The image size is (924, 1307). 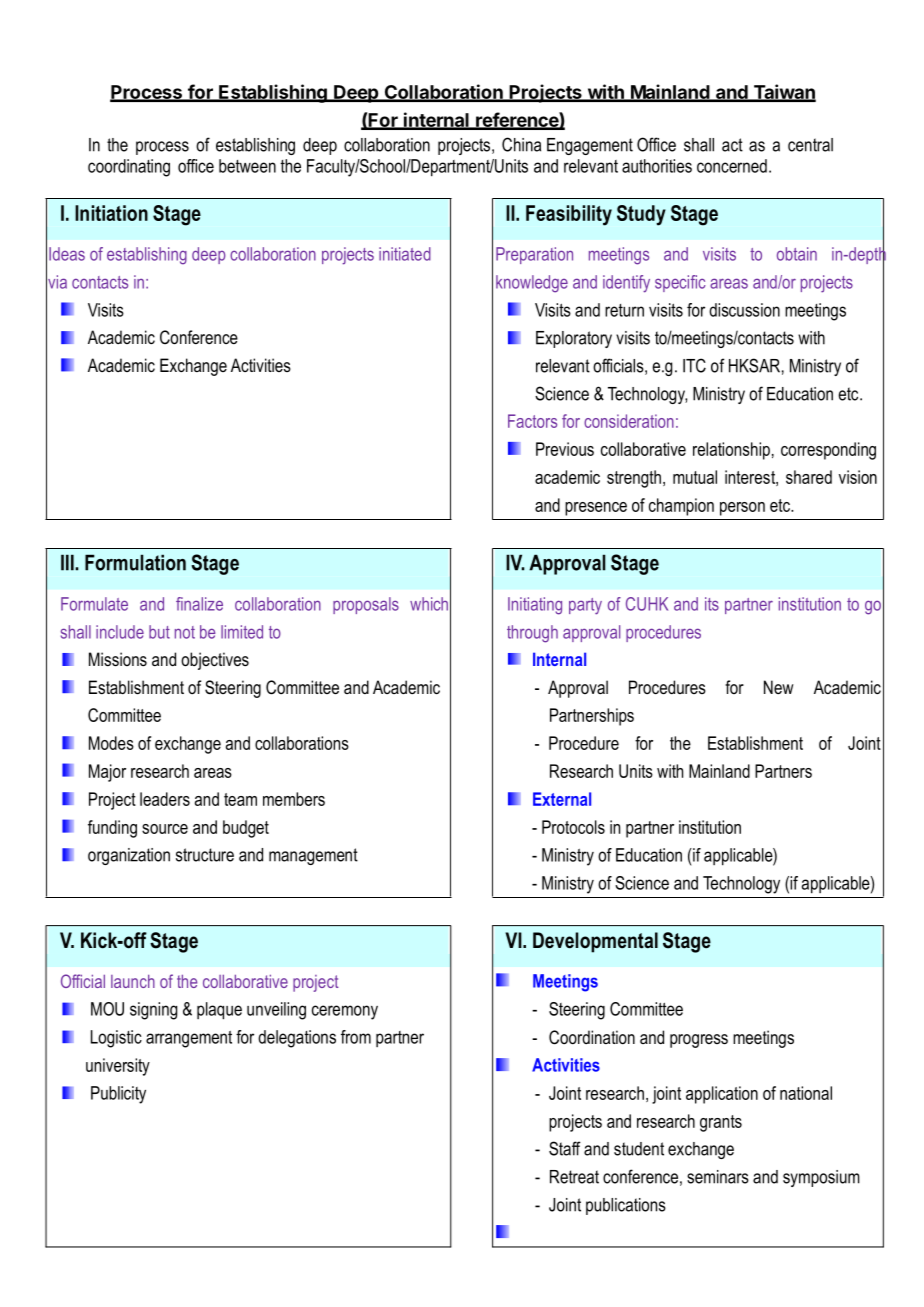 I want to click on but, so click(x=159, y=632).
